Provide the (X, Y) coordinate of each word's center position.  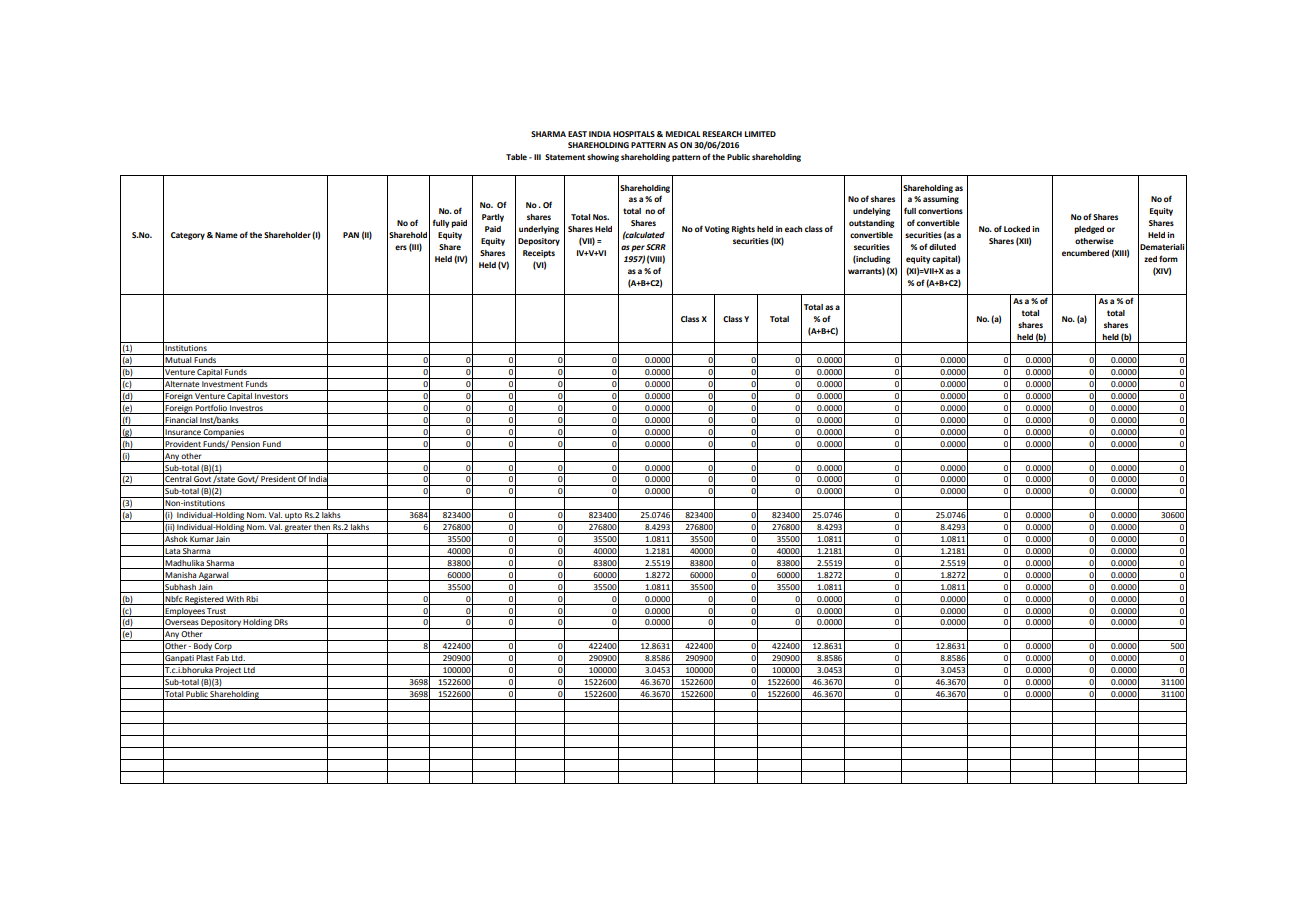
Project (228, 672)
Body (203, 648)
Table (516, 157)
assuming (941, 200)
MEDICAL (683, 134)
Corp (223, 648)
